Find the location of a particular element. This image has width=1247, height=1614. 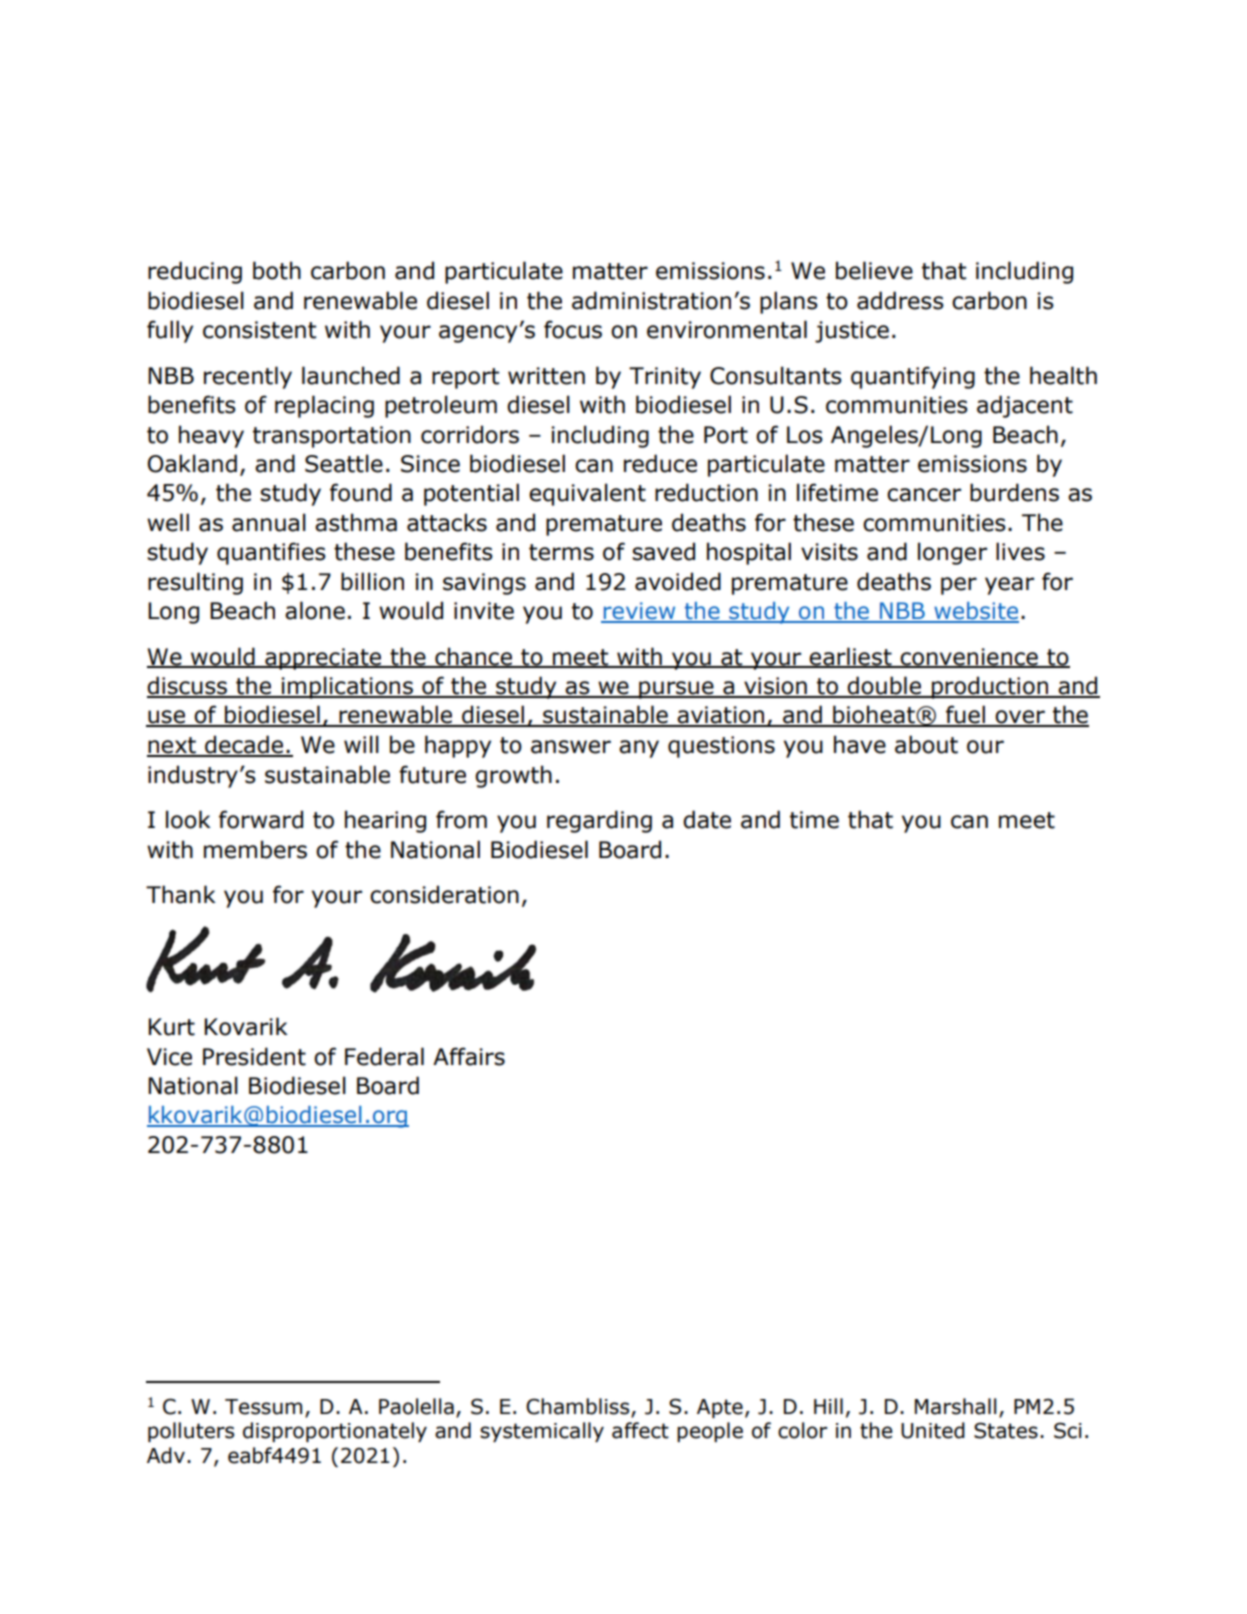

about is located at coordinates (926, 744).
